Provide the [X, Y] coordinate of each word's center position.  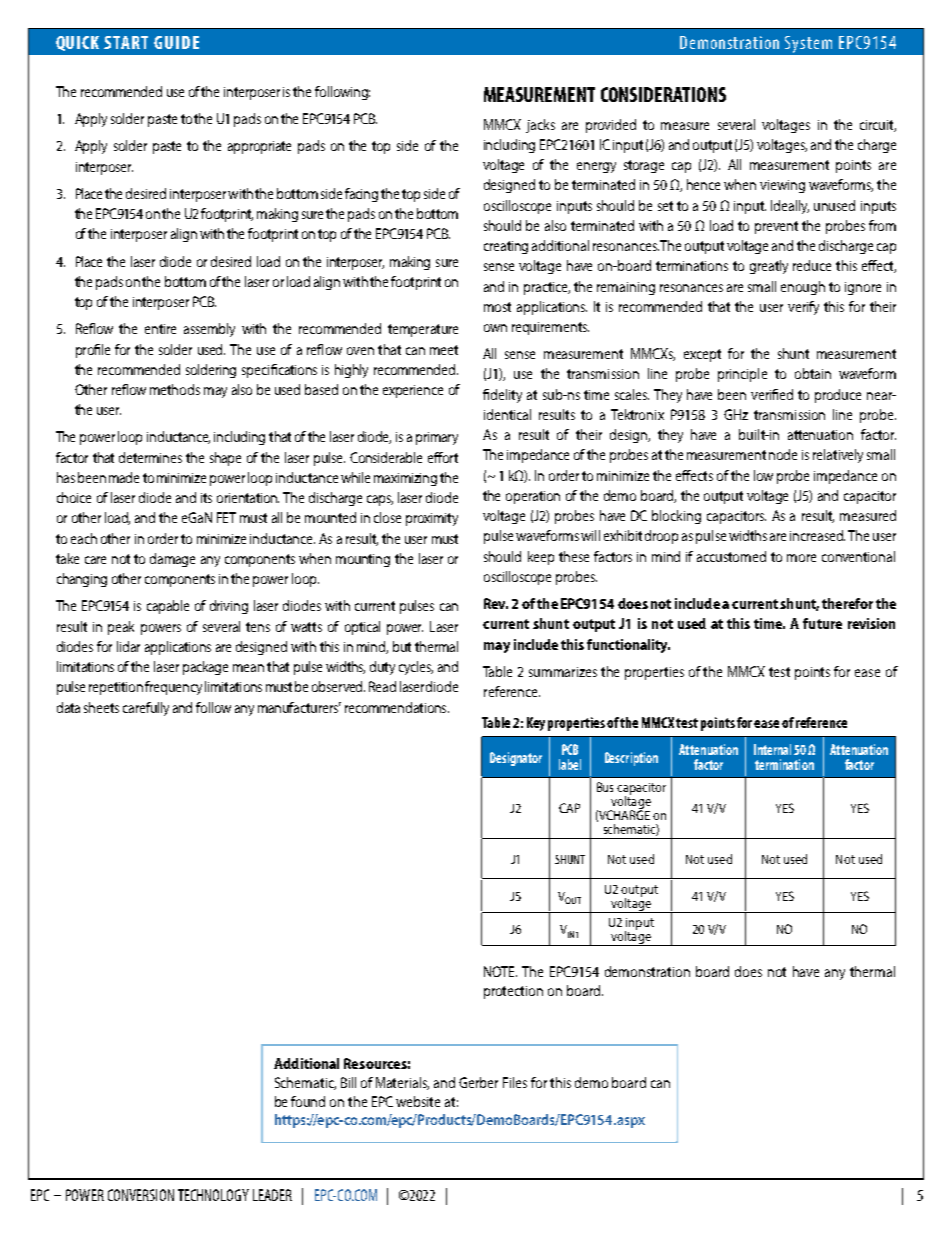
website [418, 1101]
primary [437, 438]
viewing [782, 186]
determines [150, 457]
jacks [540, 126]
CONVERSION [141, 1195]
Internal [772, 749]
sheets [101, 707]
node [783, 454]
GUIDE [176, 42]
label [570, 764]
